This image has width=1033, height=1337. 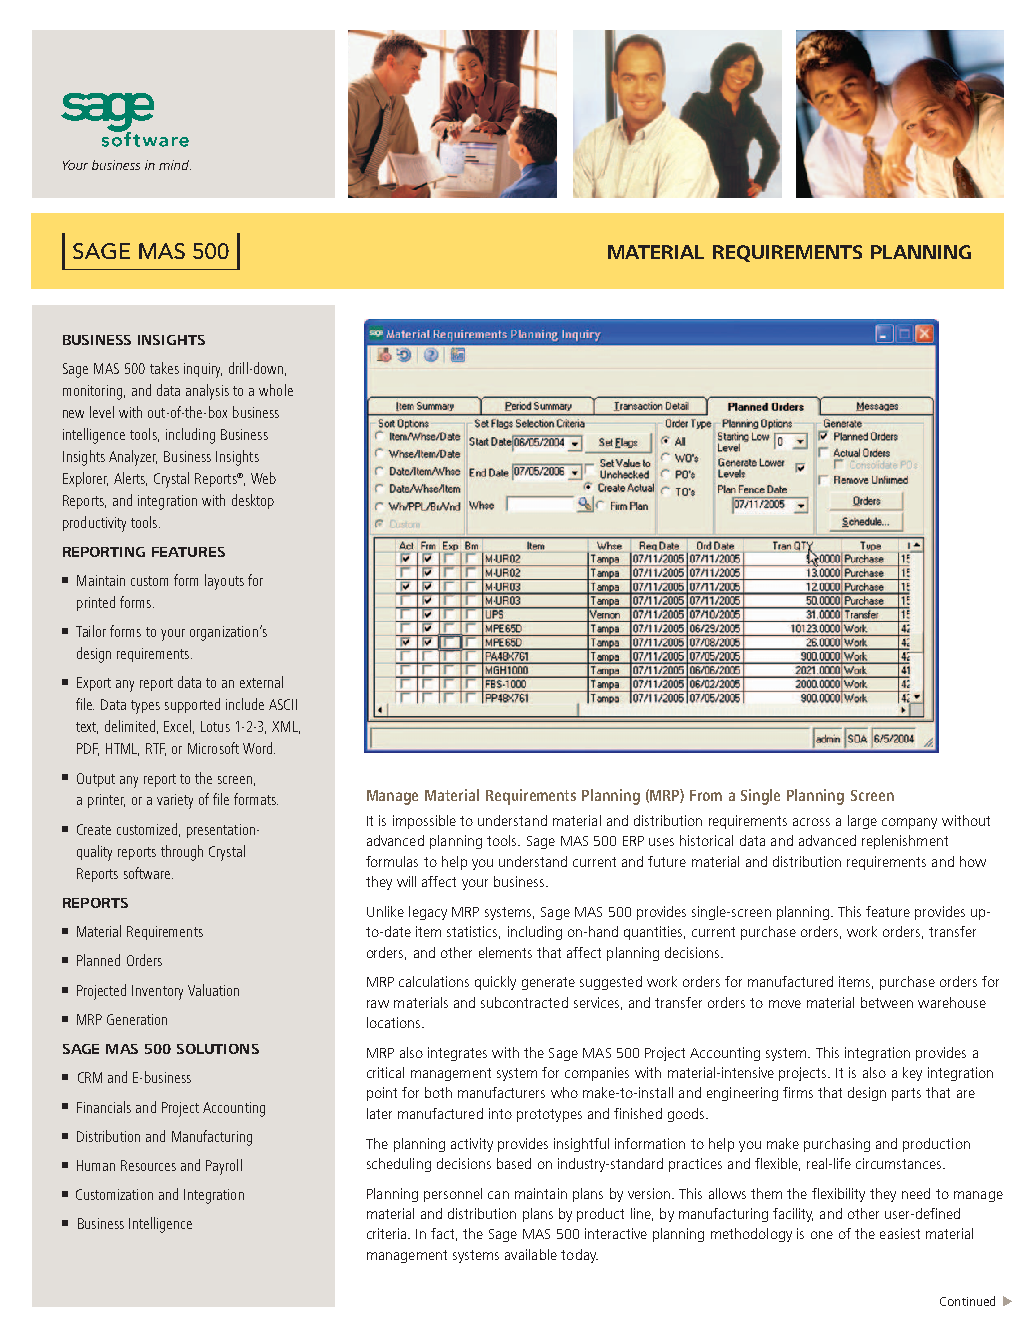 I want to click on Payroll, so click(x=224, y=1167).
